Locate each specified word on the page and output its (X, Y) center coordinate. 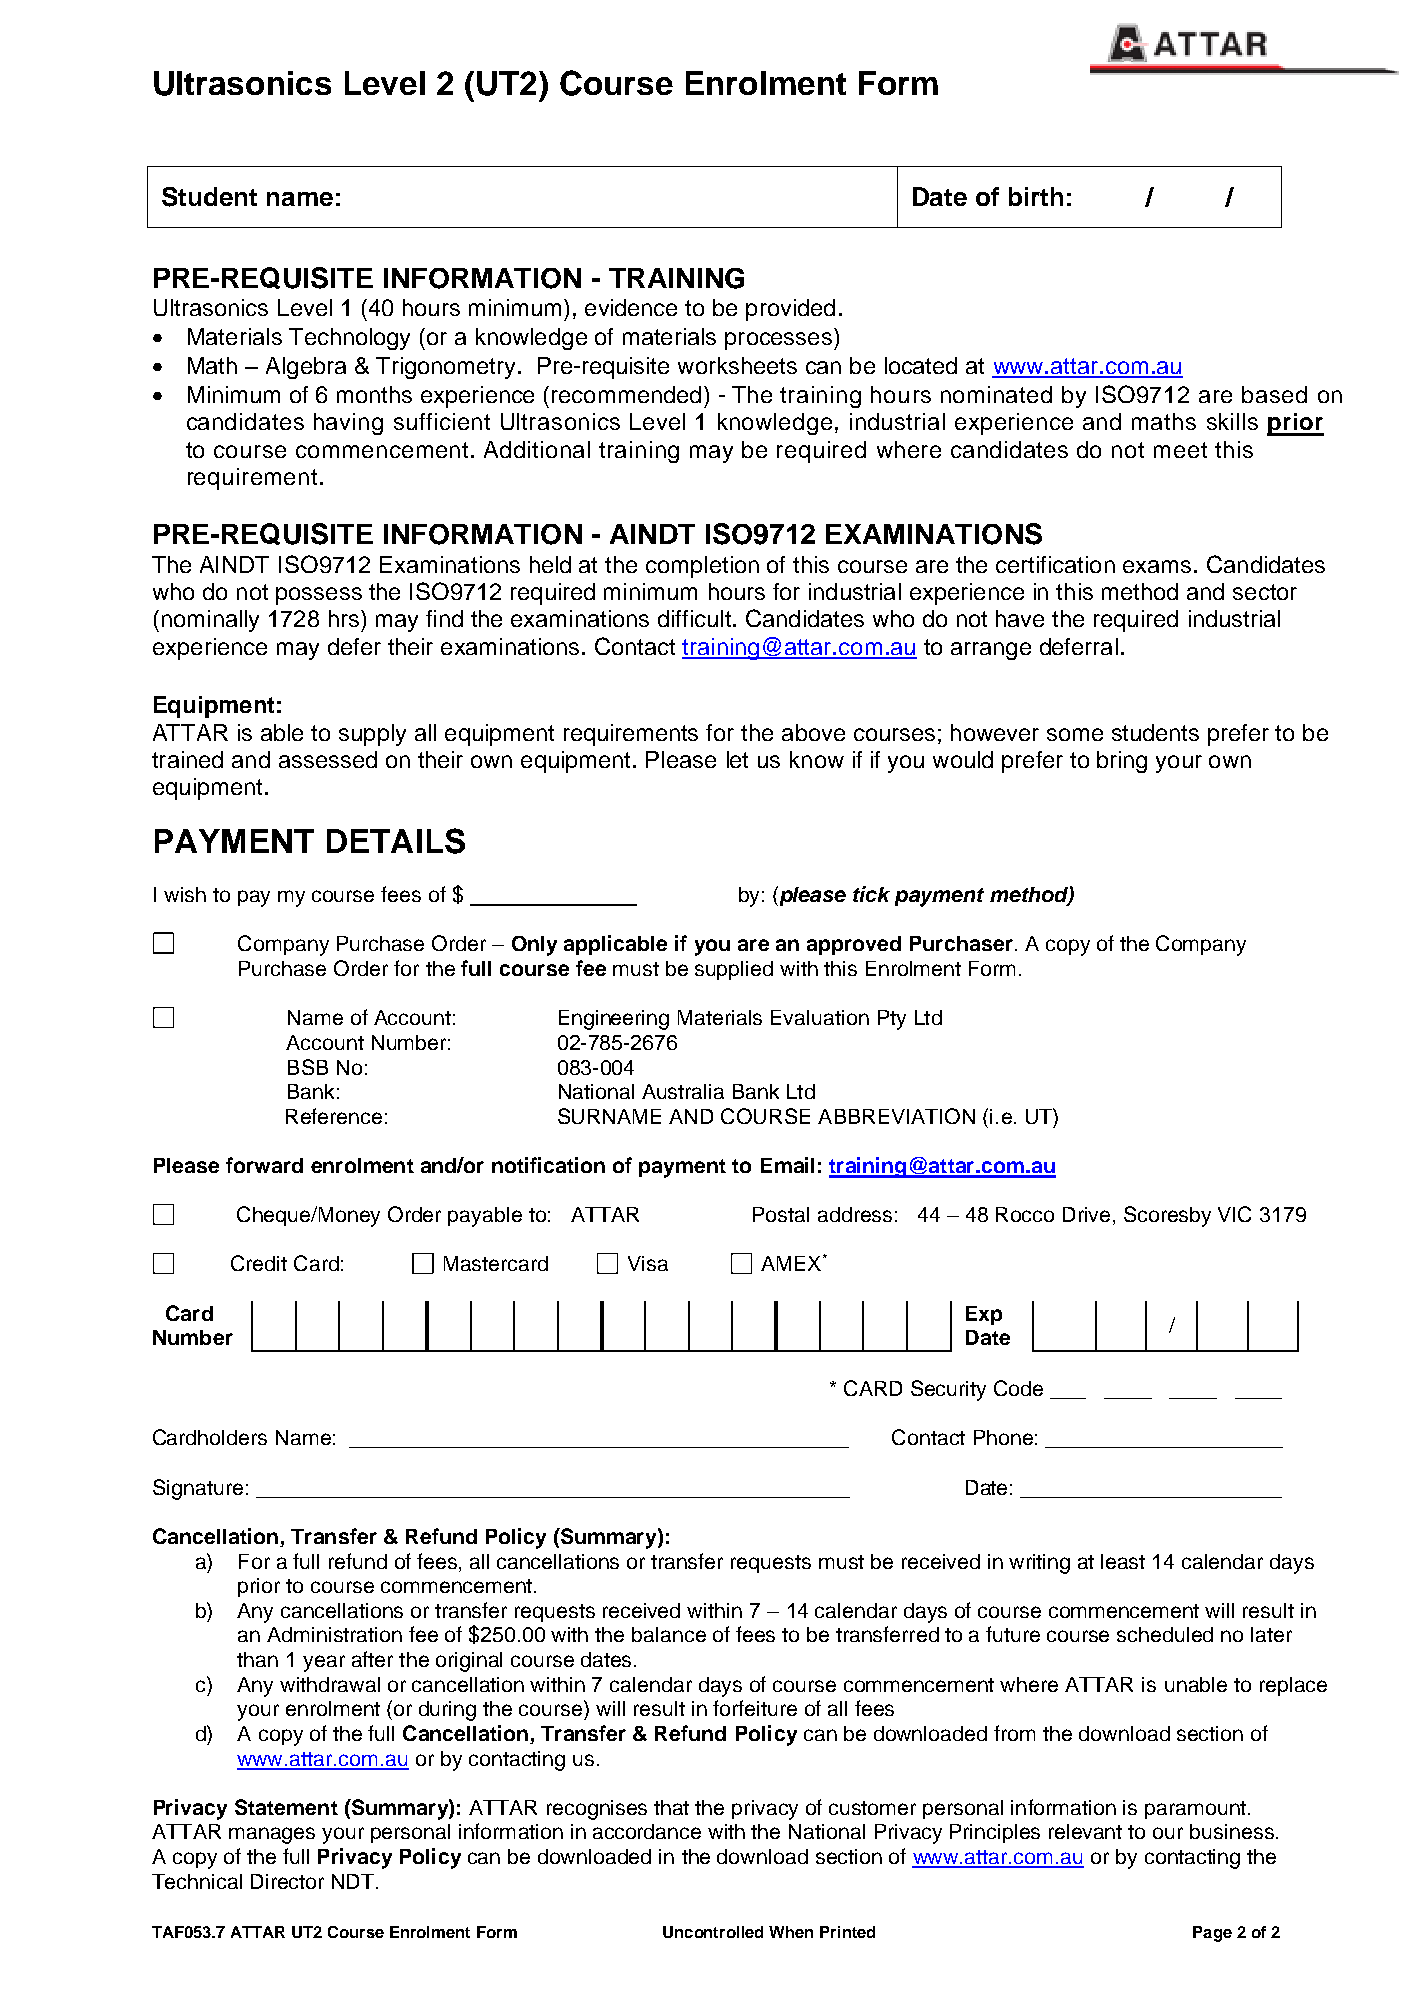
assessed (328, 759)
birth (1036, 196)
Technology (349, 339)
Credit (259, 1263)
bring (1122, 762)
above (813, 732)
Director (287, 1881)
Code (1018, 1388)
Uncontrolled (713, 1932)
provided (790, 310)
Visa (648, 1263)
